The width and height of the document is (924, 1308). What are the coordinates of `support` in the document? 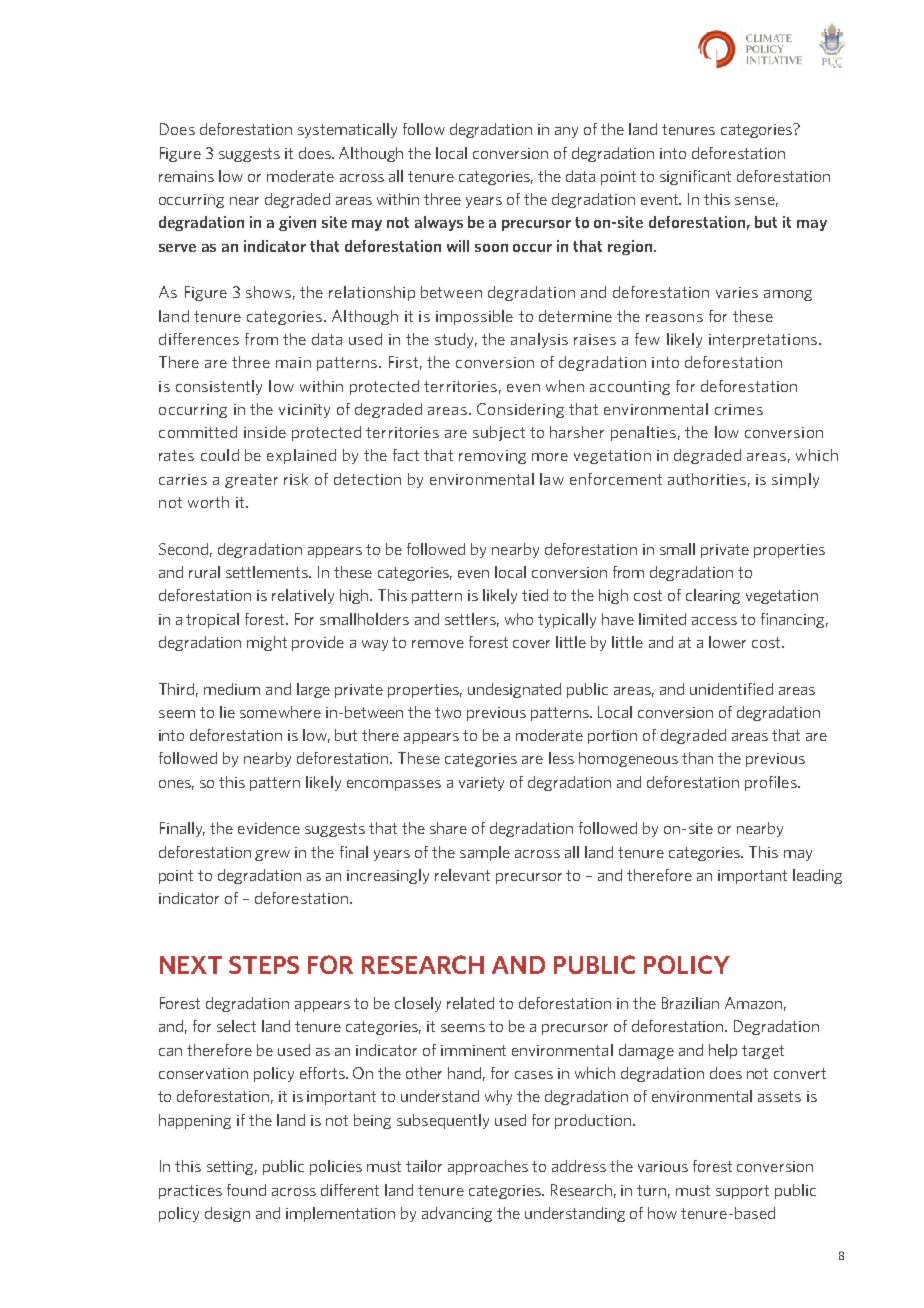 It's located at (742, 1192).
